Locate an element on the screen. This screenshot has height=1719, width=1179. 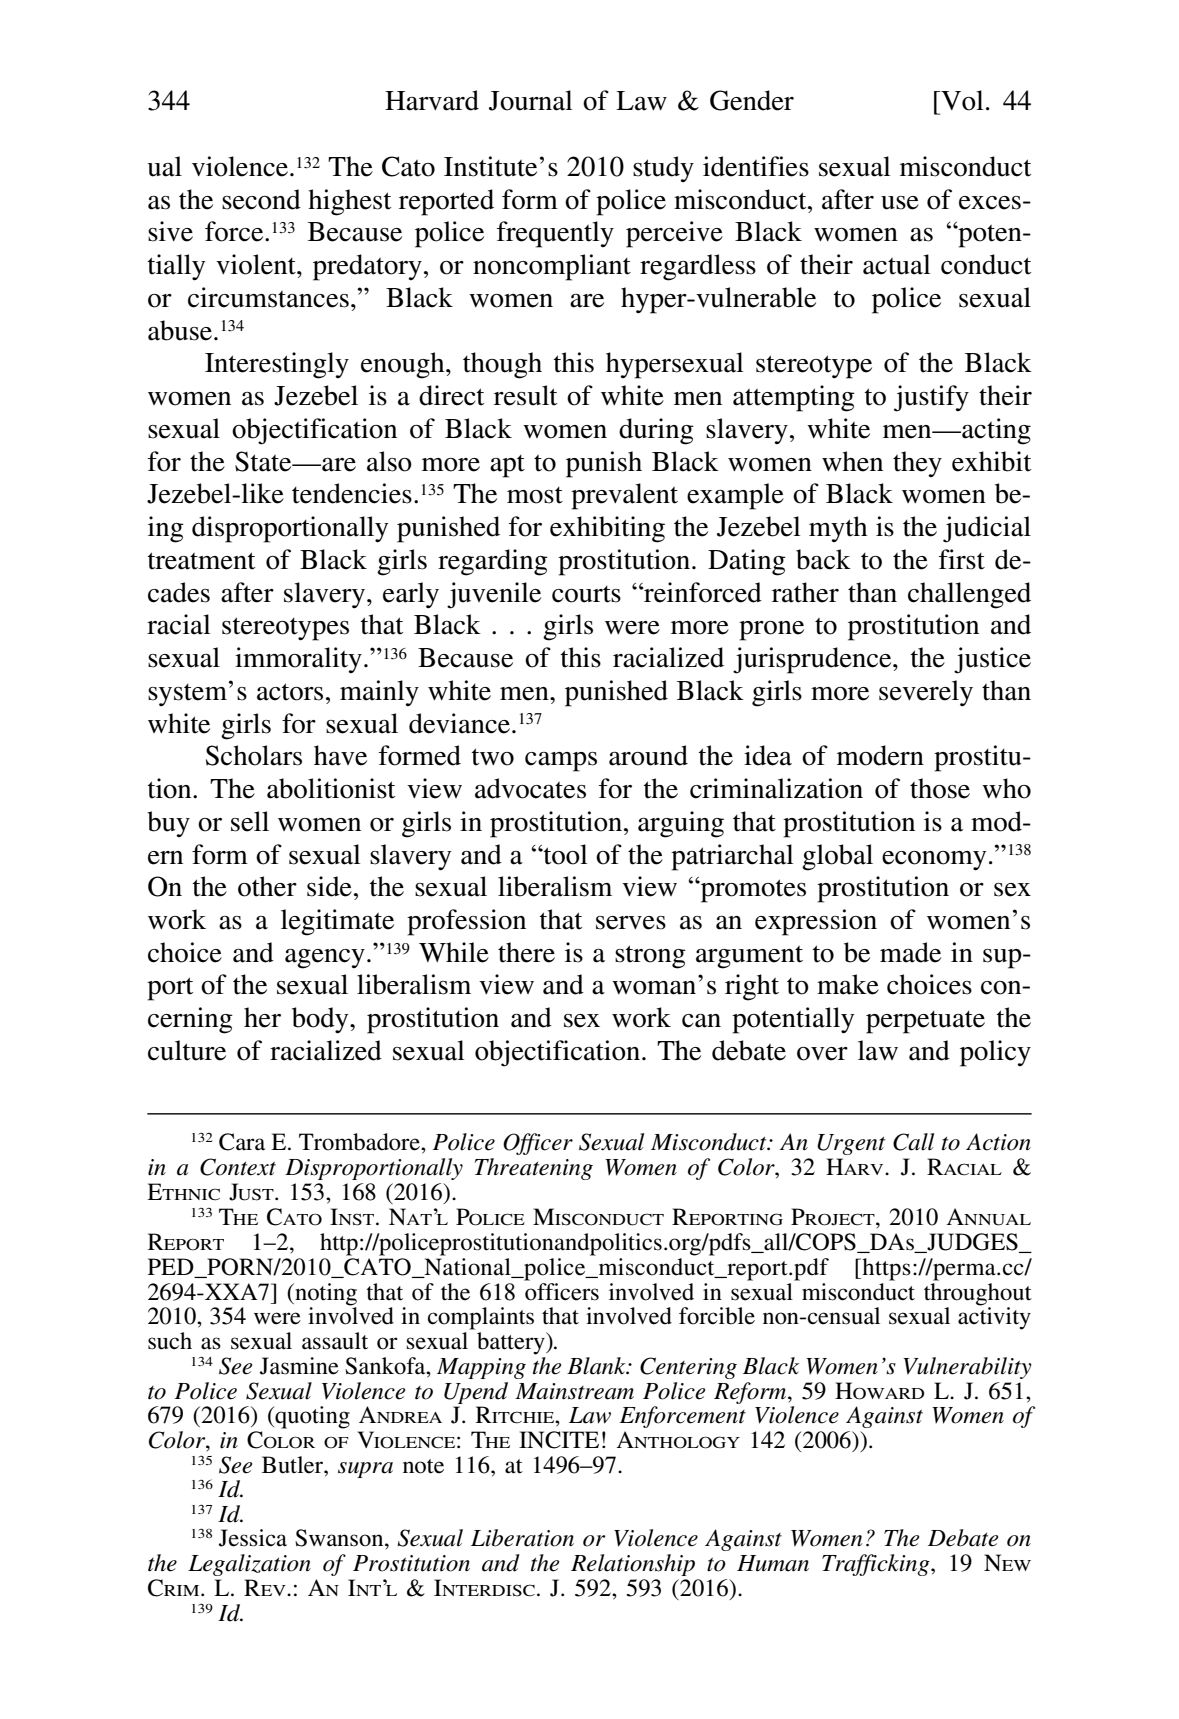
Jessica is located at coordinates (253, 1538).
